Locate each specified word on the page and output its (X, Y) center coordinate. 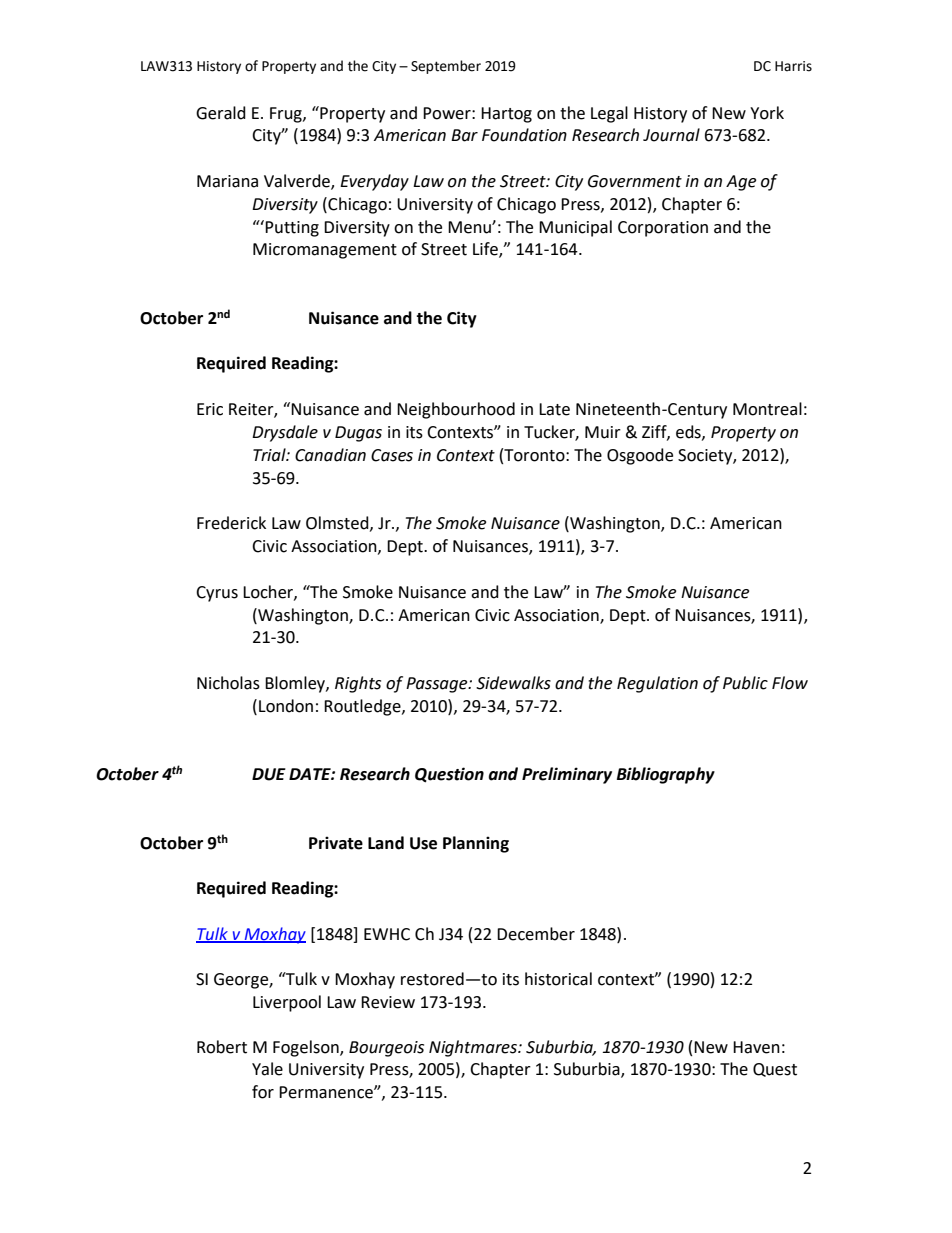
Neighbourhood (456, 410)
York (767, 113)
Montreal (767, 409)
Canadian (330, 455)
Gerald (221, 113)
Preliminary (567, 775)
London (286, 706)
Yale (267, 1069)
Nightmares (474, 1048)
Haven (756, 1047)
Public (745, 683)
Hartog (506, 115)
